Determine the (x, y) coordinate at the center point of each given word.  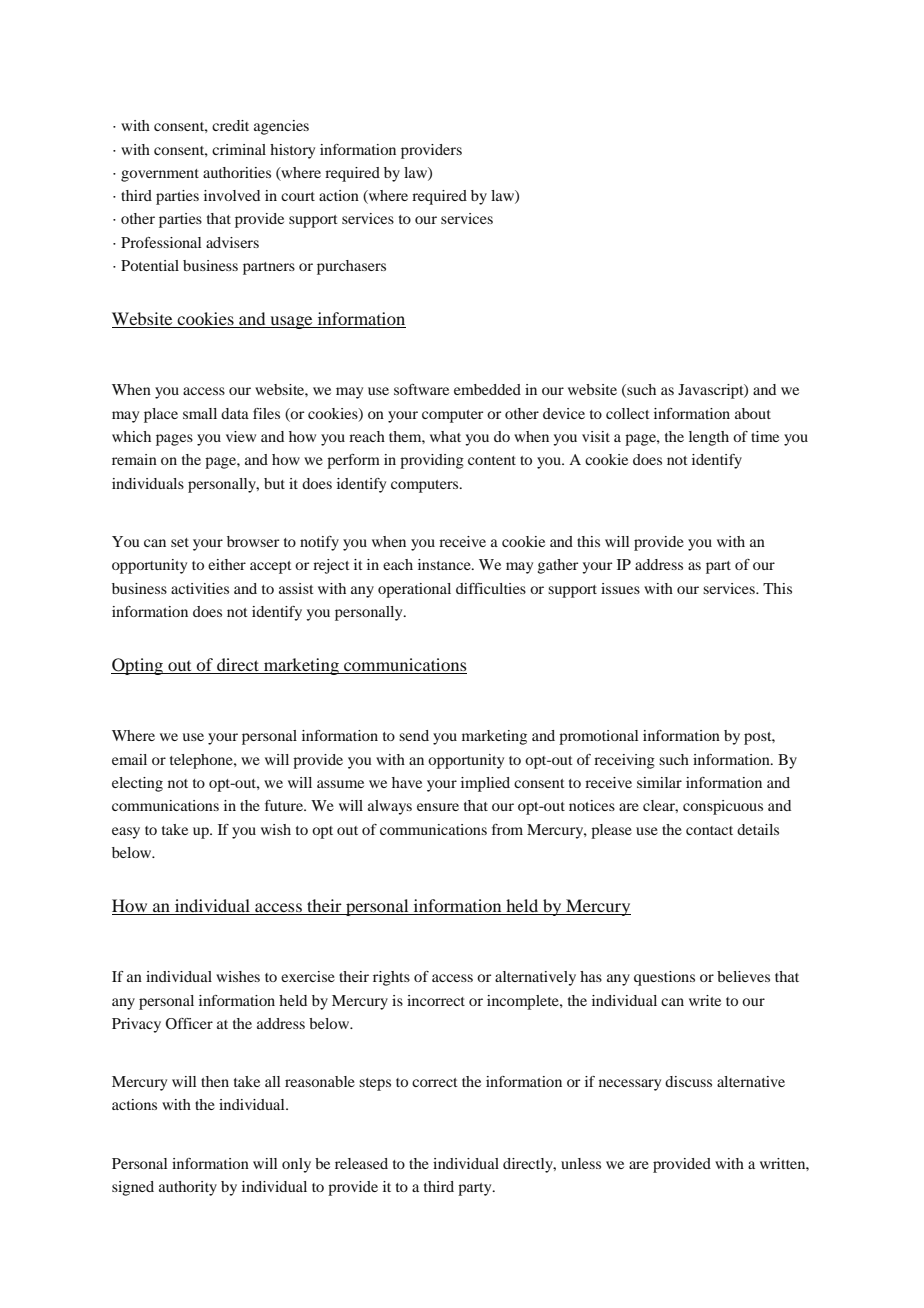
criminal (239, 149)
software (421, 389)
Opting (138, 666)
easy (126, 833)
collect (628, 413)
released (361, 1163)
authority (188, 1188)
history (292, 151)
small (200, 413)
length (709, 438)
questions (664, 978)
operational (414, 590)
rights (391, 978)
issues (620, 588)
